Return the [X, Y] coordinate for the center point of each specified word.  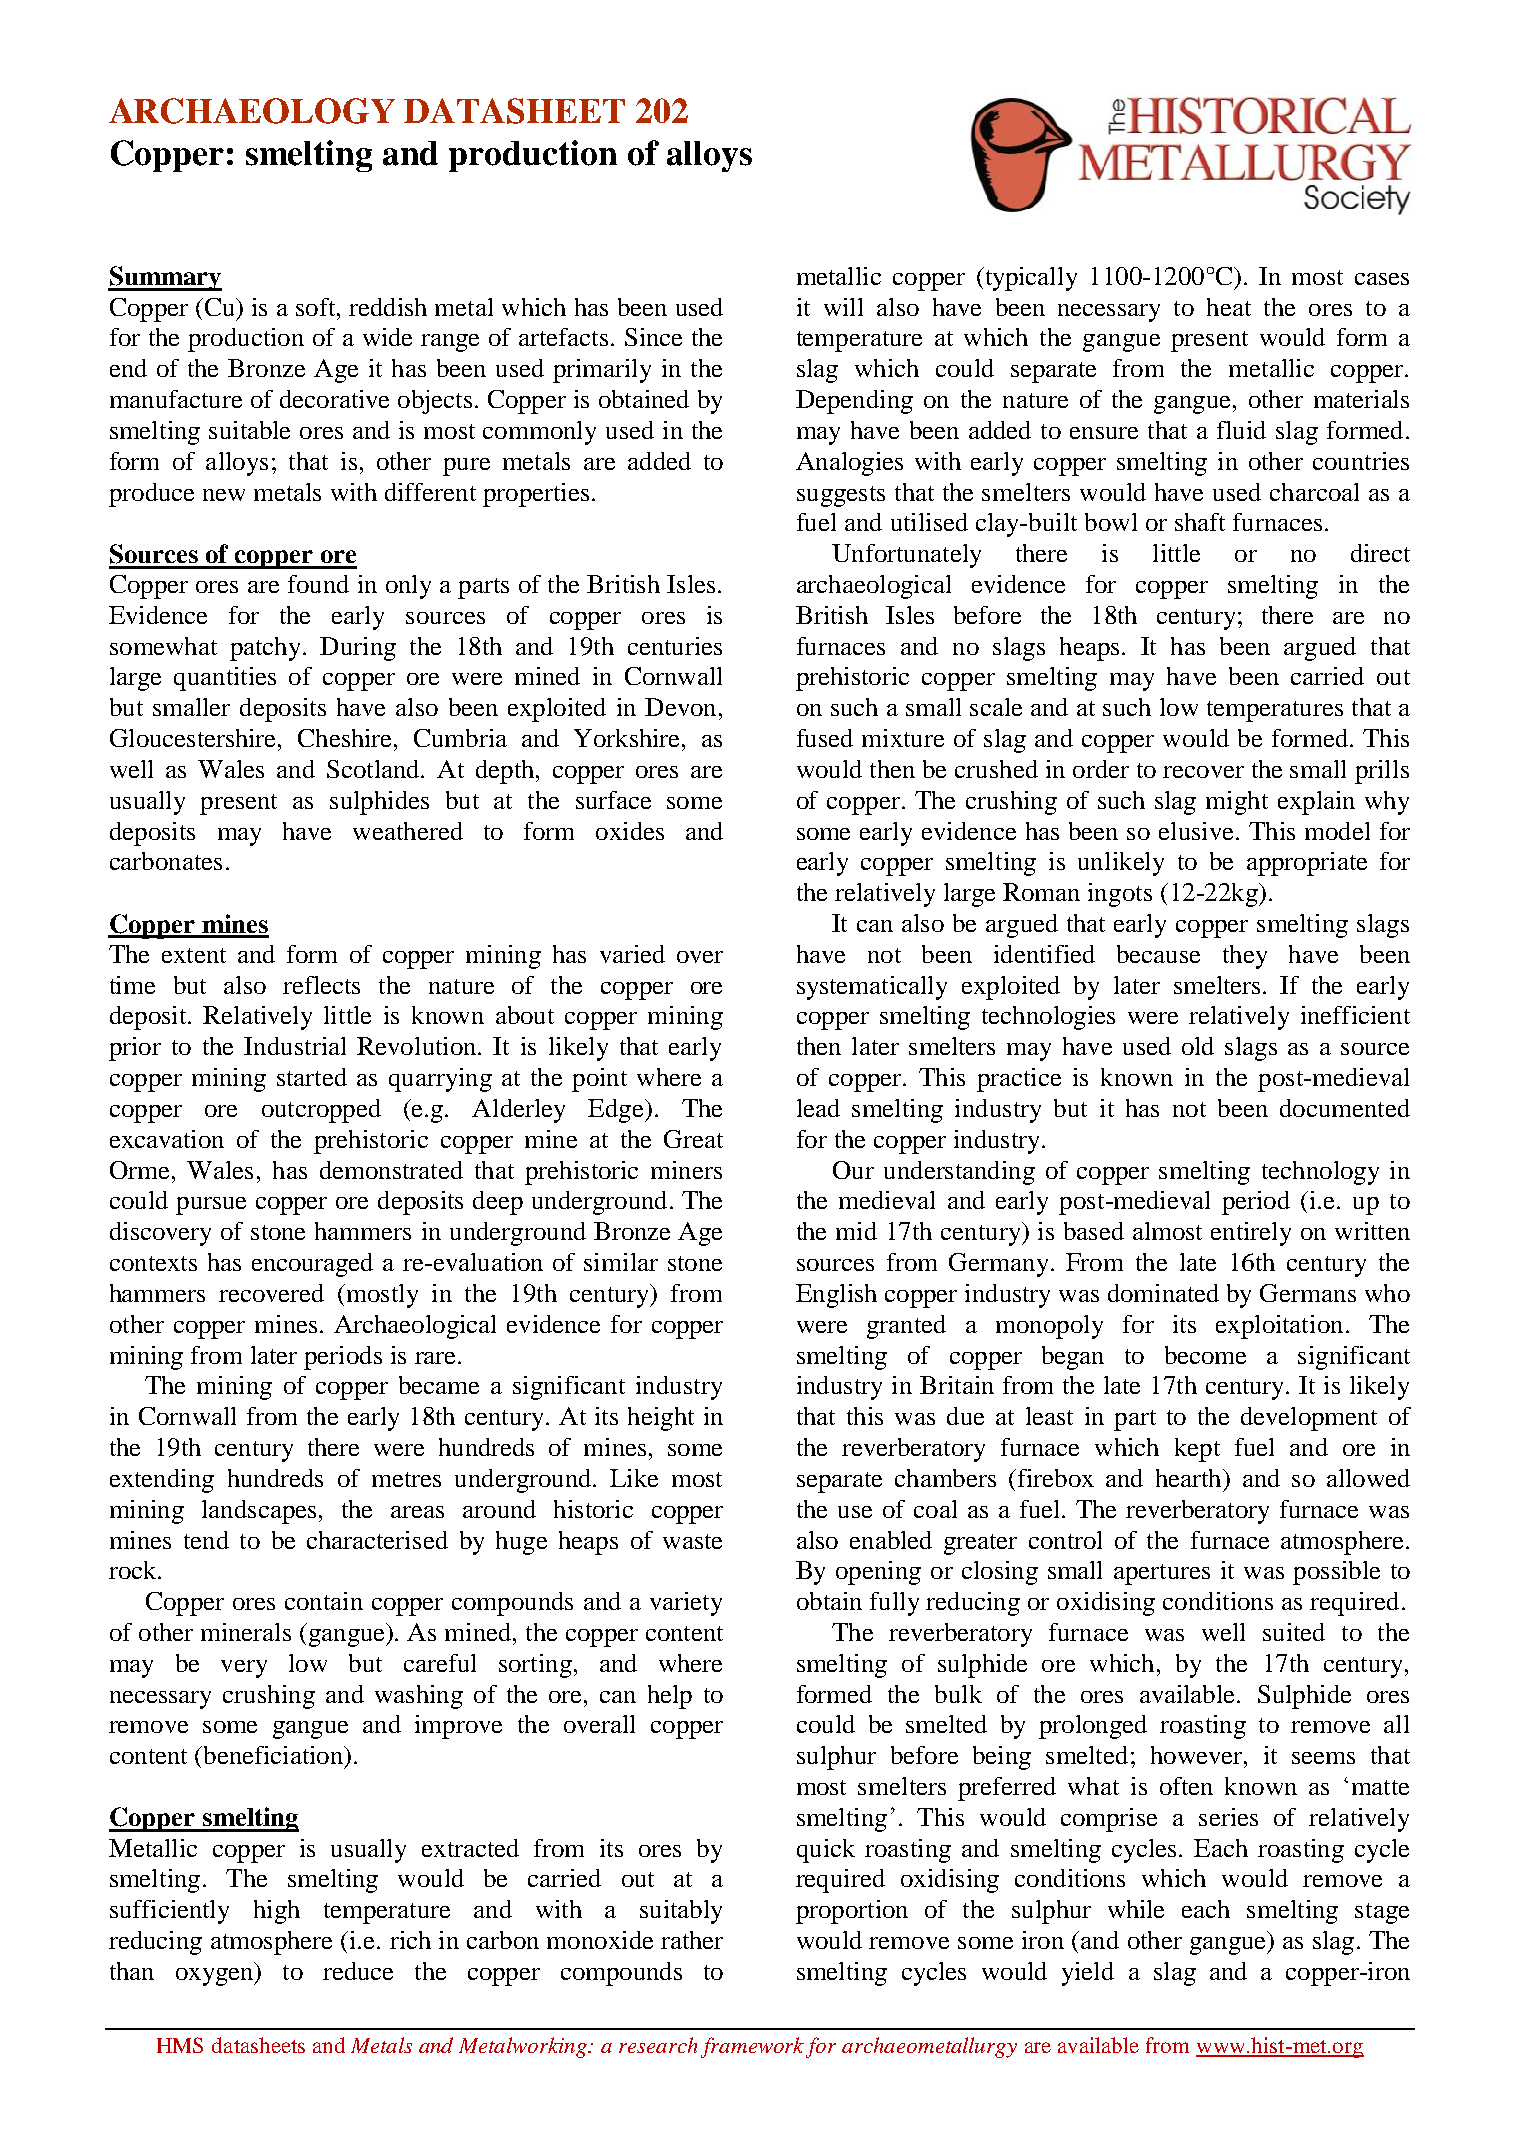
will [843, 307]
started [312, 1077]
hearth [1190, 1478]
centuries [675, 646]
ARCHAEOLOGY [252, 111]
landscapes [259, 1512]
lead [818, 1108]
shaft [1200, 522]
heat [1229, 307]
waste [692, 1541]
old [1198, 1046]
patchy [265, 649]
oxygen [216, 1977]
